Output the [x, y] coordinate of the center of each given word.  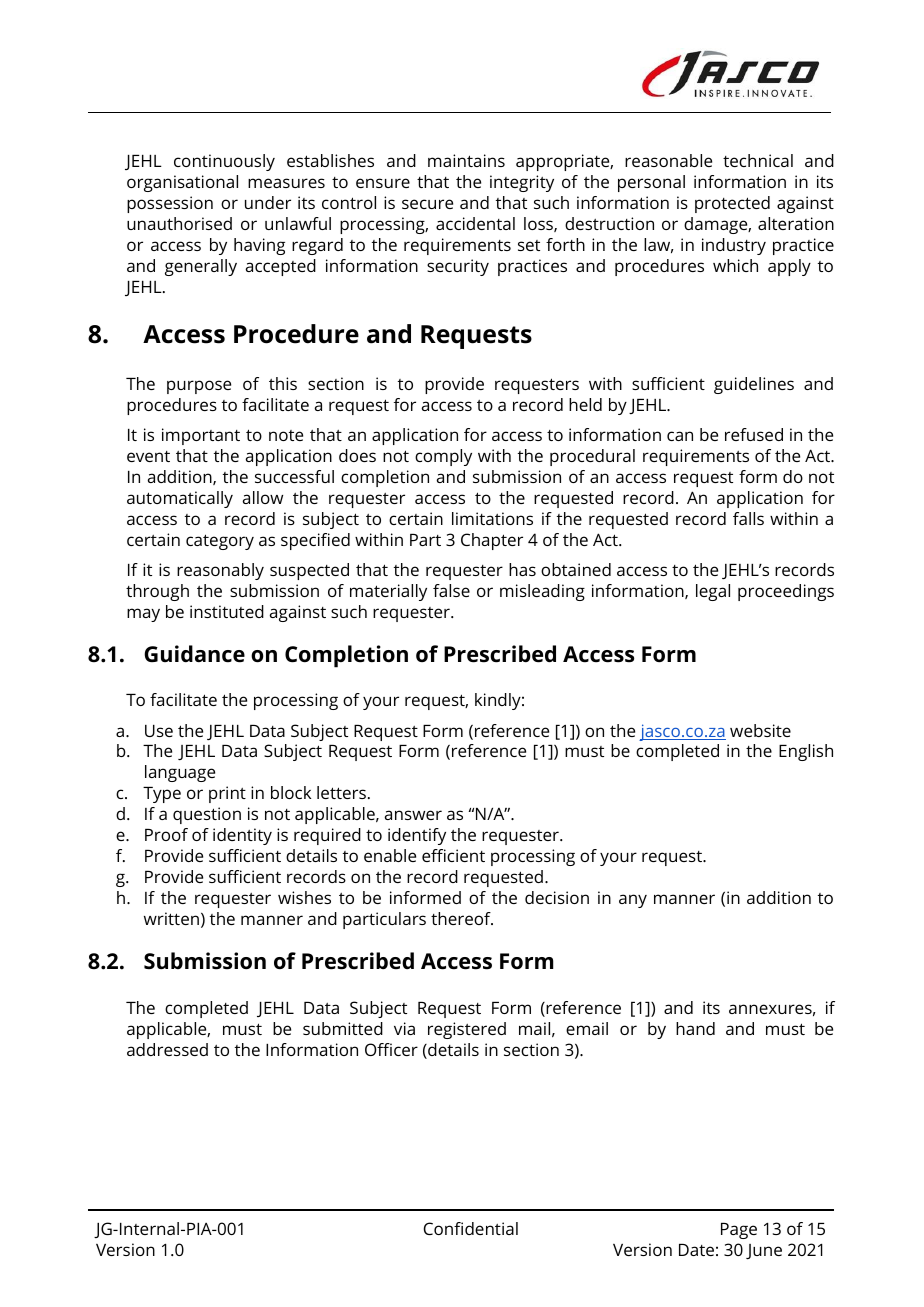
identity [242, 836]
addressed [167, 1049]
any [633, 901]
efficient [453, 855]
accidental [475, 223]
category [220, 542]
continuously [224, 162]
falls [748, 518]
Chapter [492, 541]
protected [732, 204]
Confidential [471, 1228]
